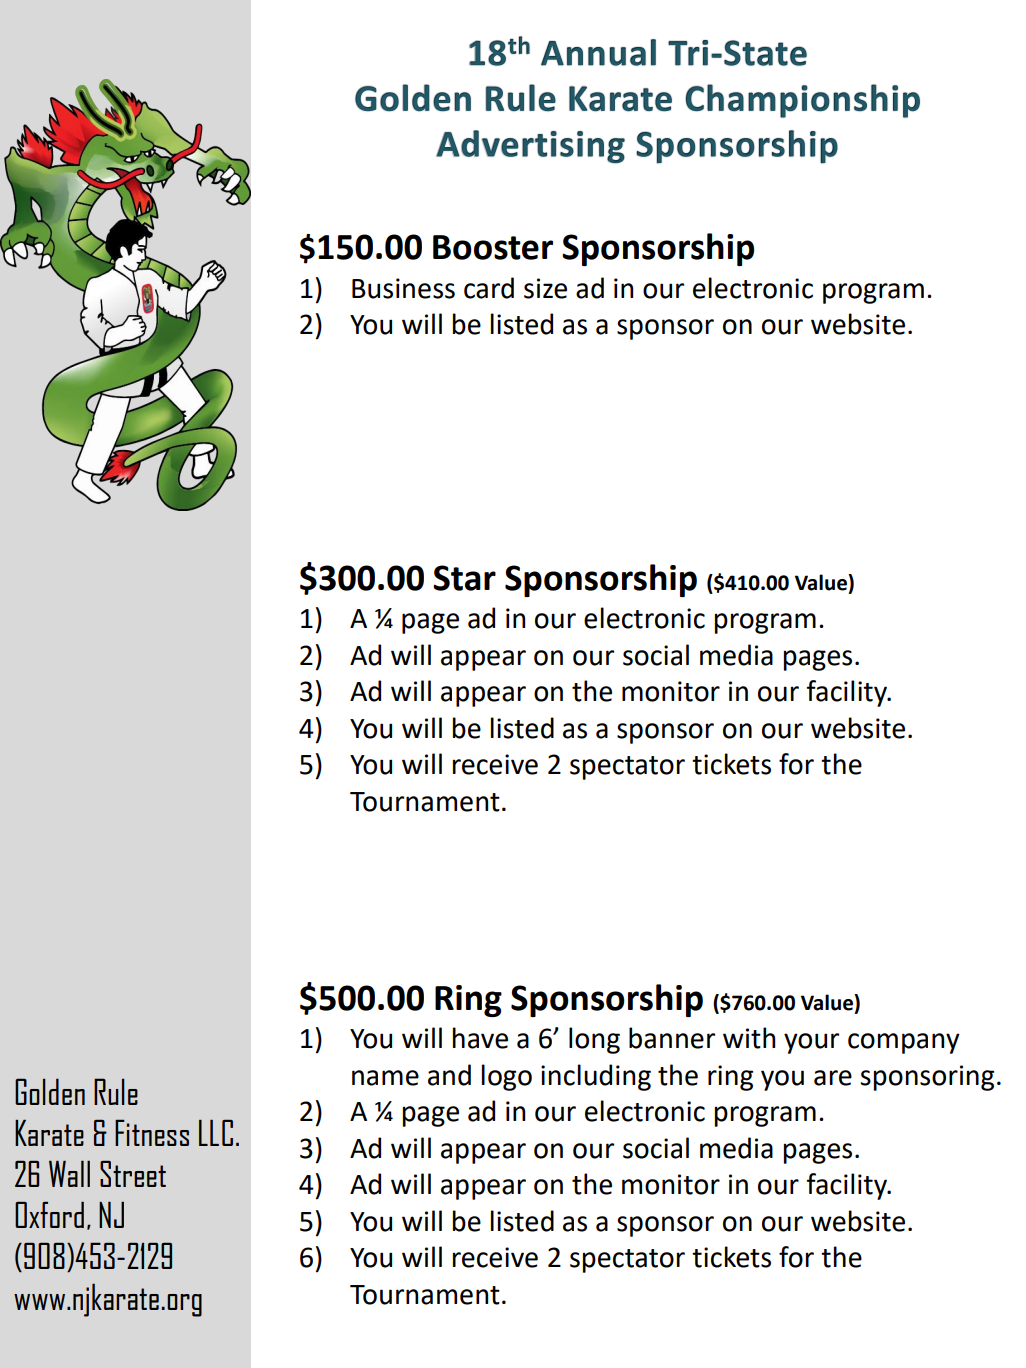 The width and height of the screenshot is (1026, 1368). What do you see at coordinates (480, 1038) in the screenshot?
I see `have` at bounding box center [480, 1038].
